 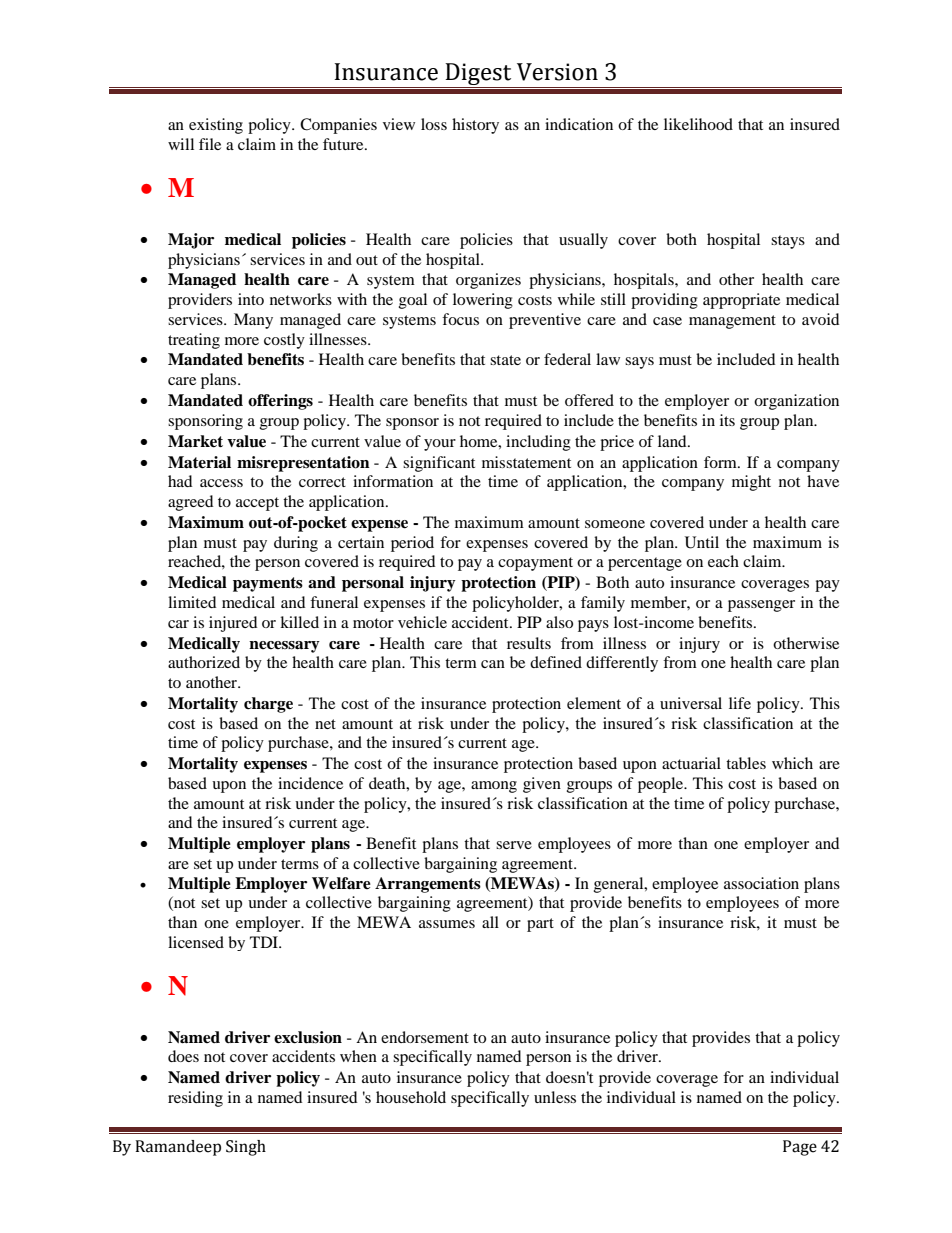 I want to click on Page, so click(x=800, y=1148).
